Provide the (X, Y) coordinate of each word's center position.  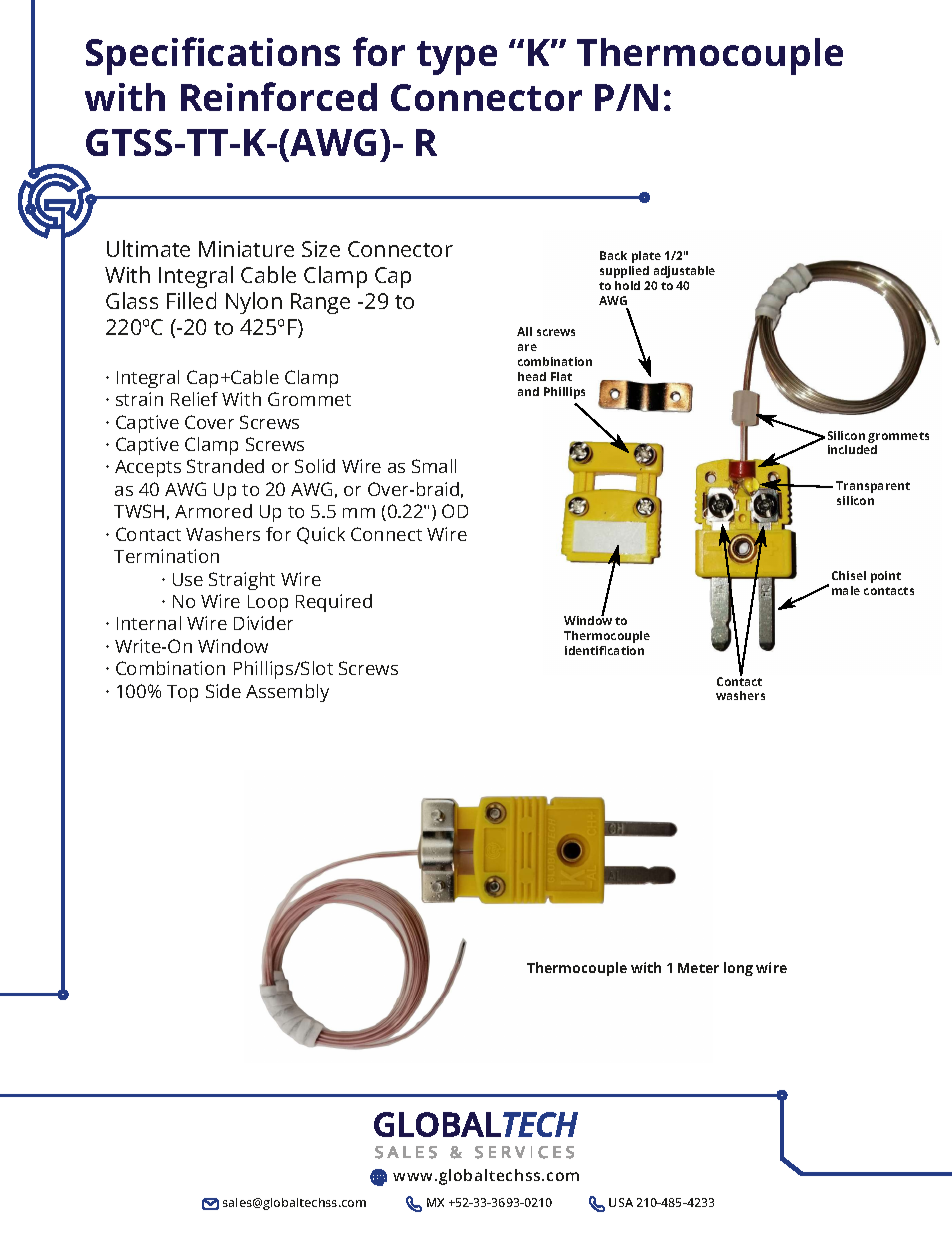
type (457, 58)
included (852, 449)
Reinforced (279, 96)
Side (223, 691)
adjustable (684, 272)
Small (434, 466)
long (738, 969)
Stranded (225, 466)
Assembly (287, 693)
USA (621, 1202)
